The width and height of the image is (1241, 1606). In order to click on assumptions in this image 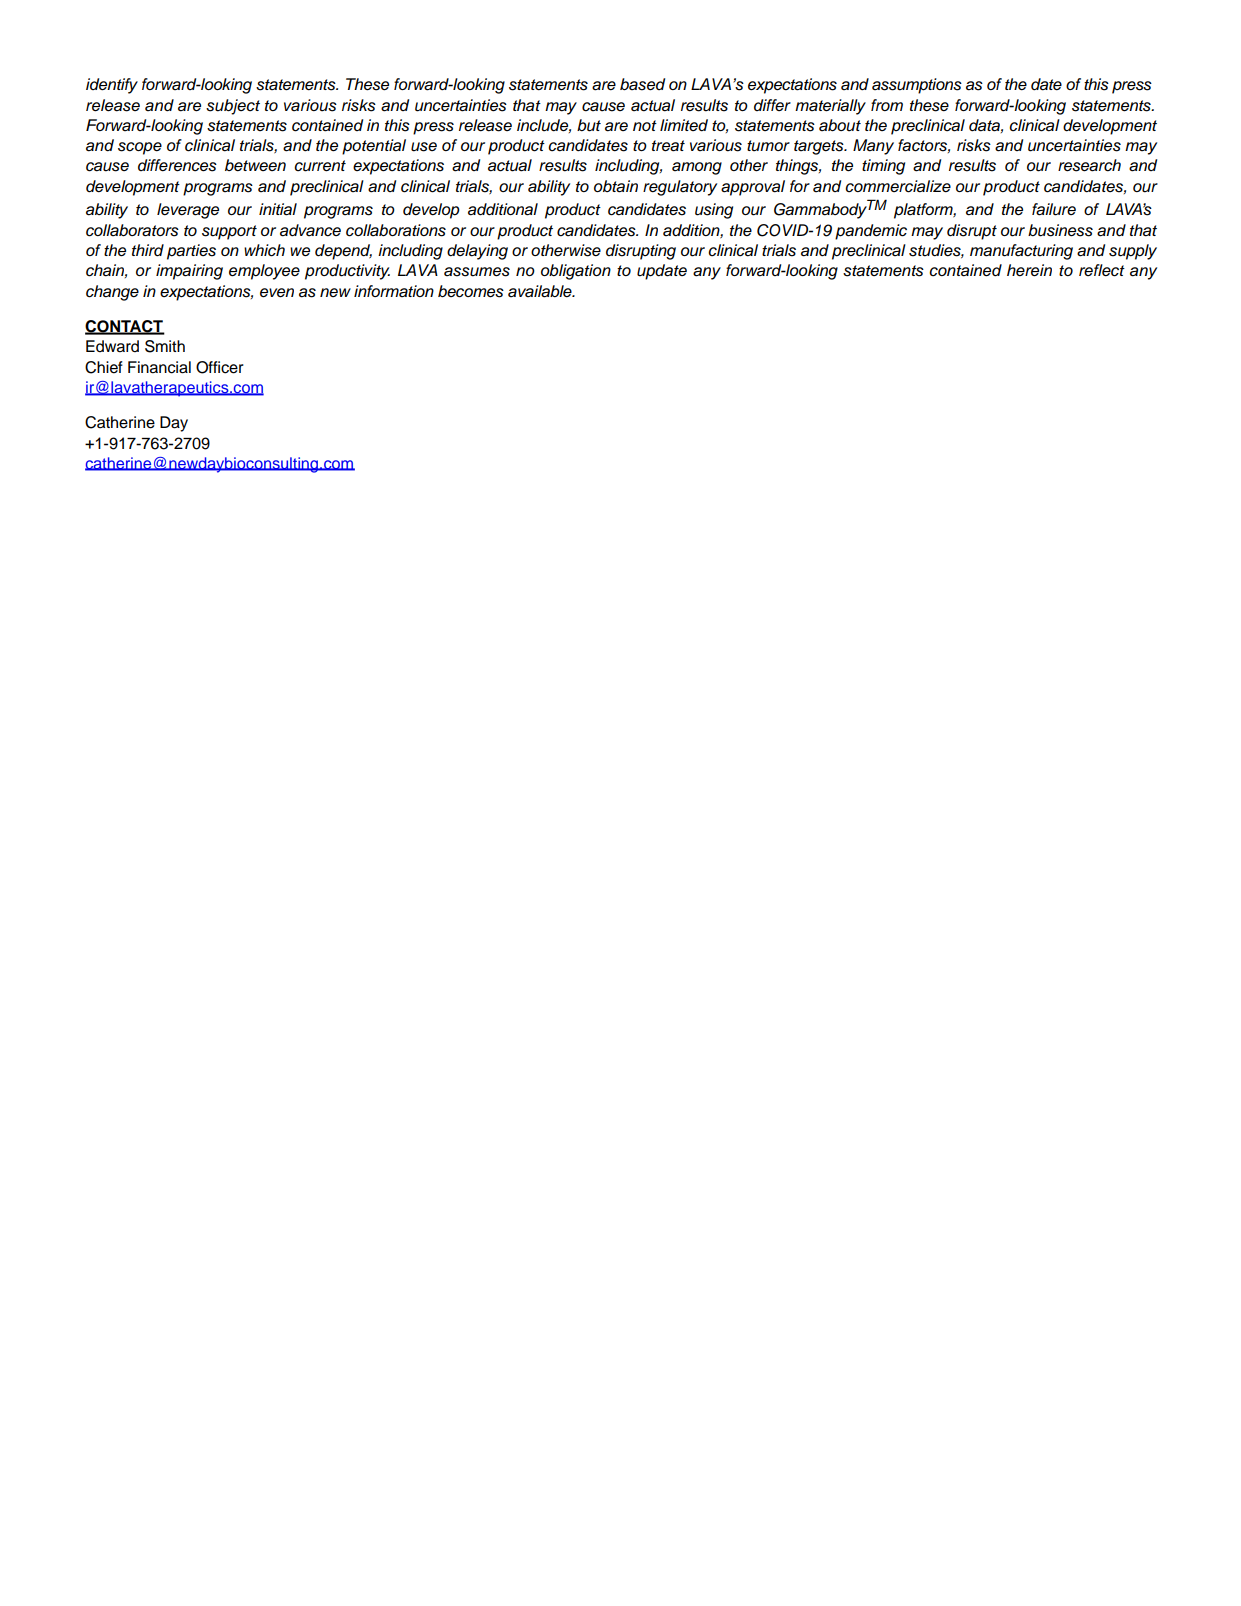, I will do `click(917, 86)`.
